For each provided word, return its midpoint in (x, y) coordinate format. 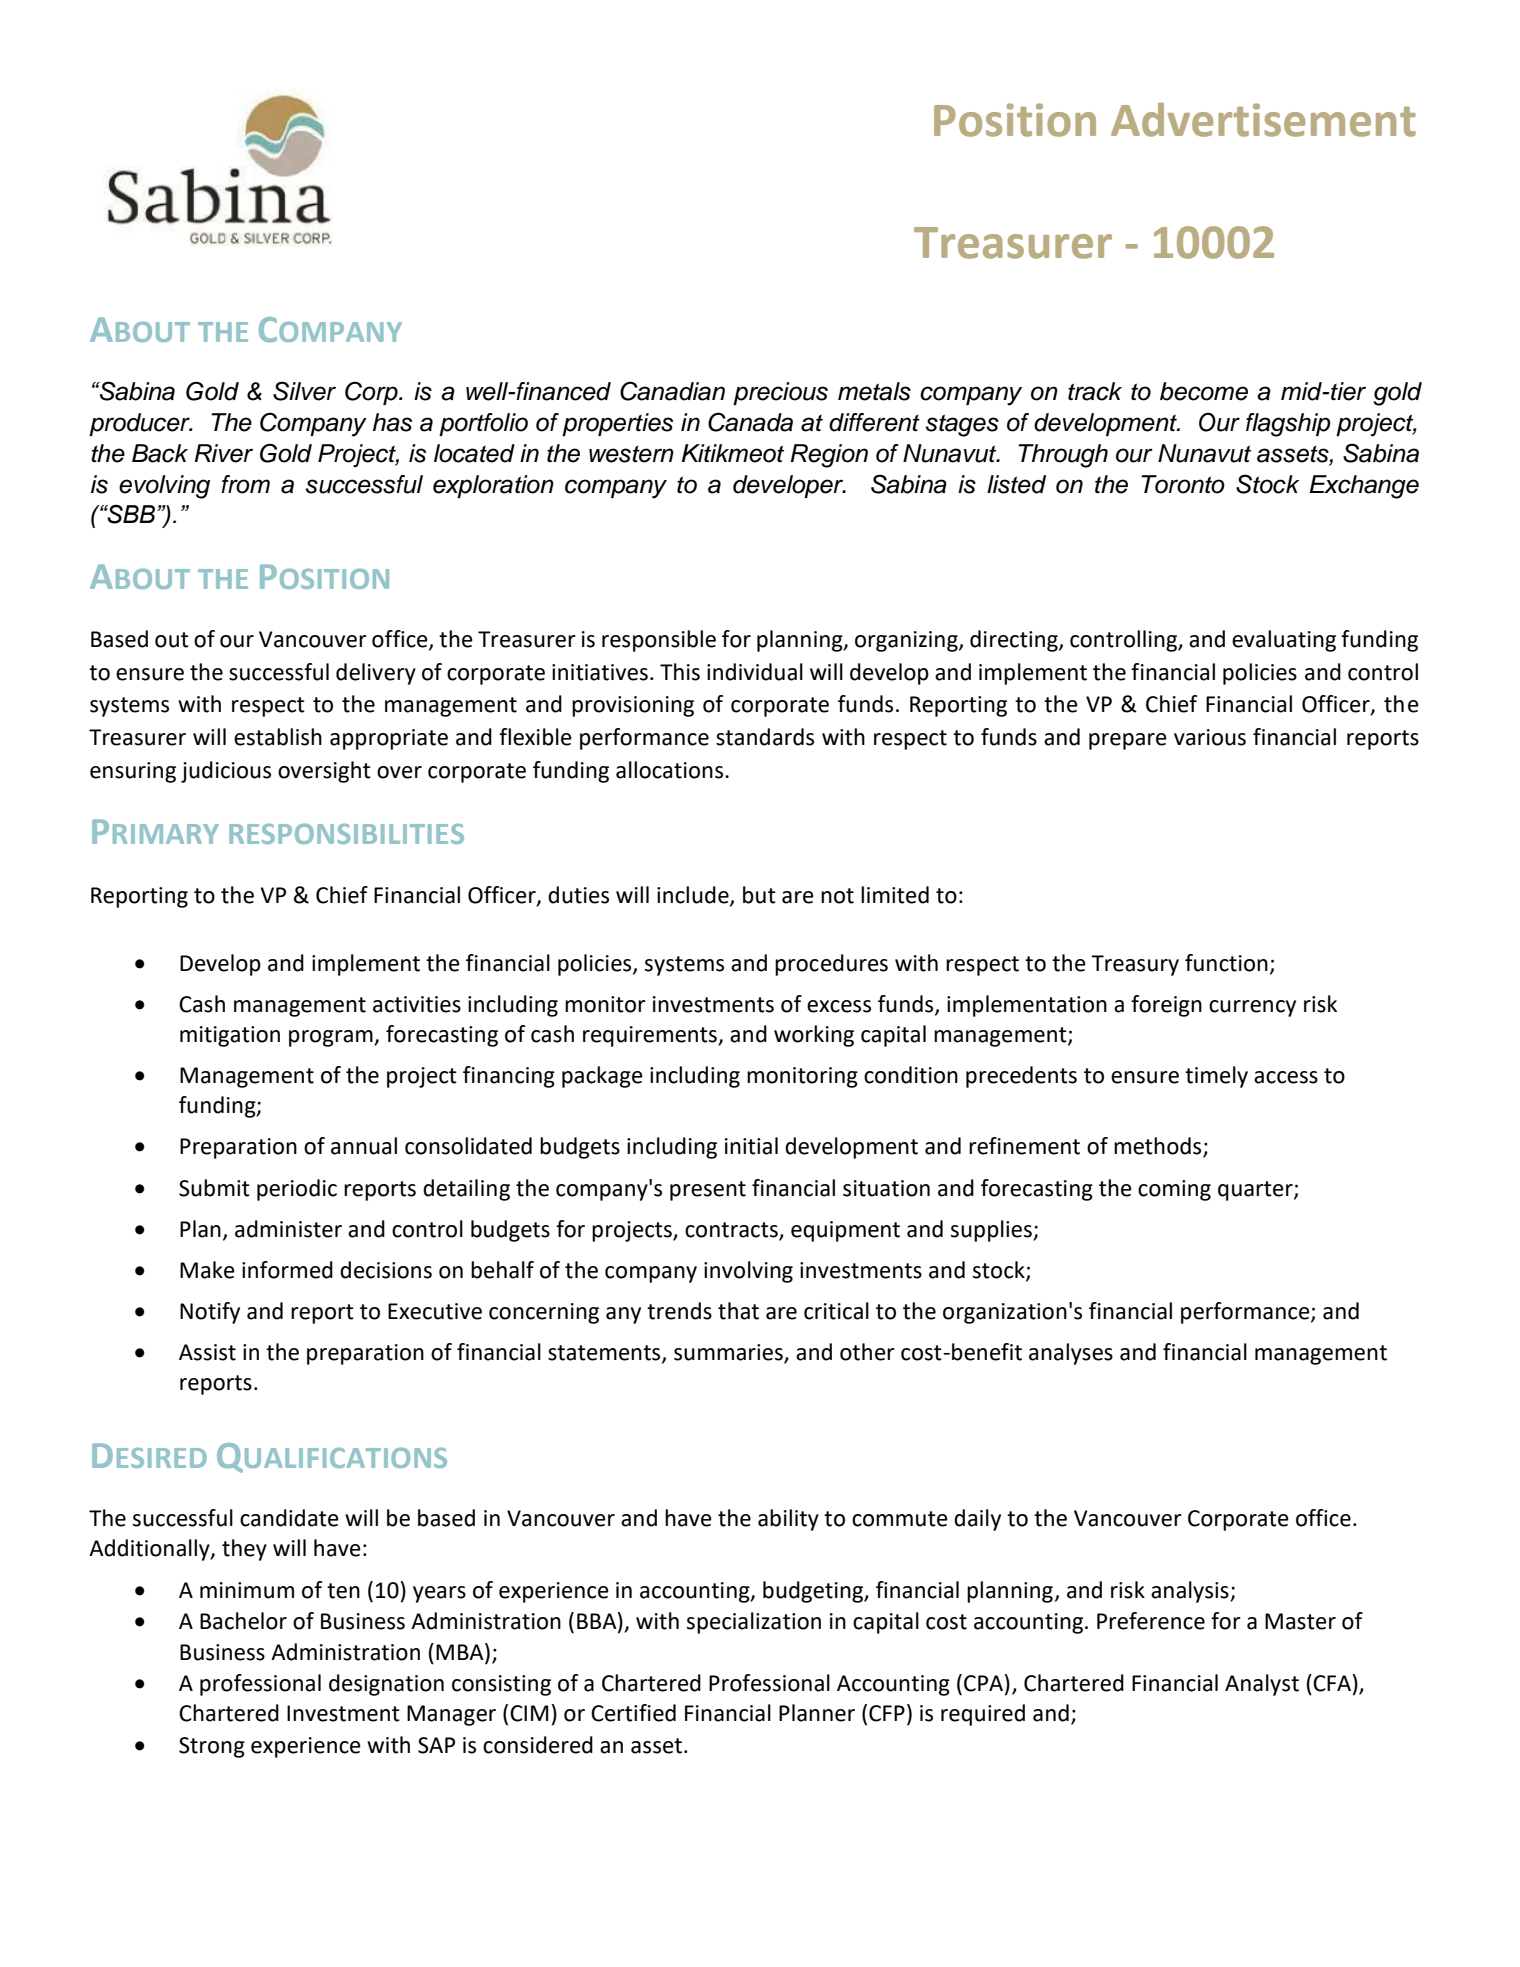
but (759, 895)
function (1226, 963)
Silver (304, 391)
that (738, 1311)
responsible (659, 641)
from (245, 484)
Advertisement (1263, 120)
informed (287, 1270)
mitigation (230, 1036)
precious (780, 393)
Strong (212, 1747)
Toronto (1183, 484)
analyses (1071, 1354)
